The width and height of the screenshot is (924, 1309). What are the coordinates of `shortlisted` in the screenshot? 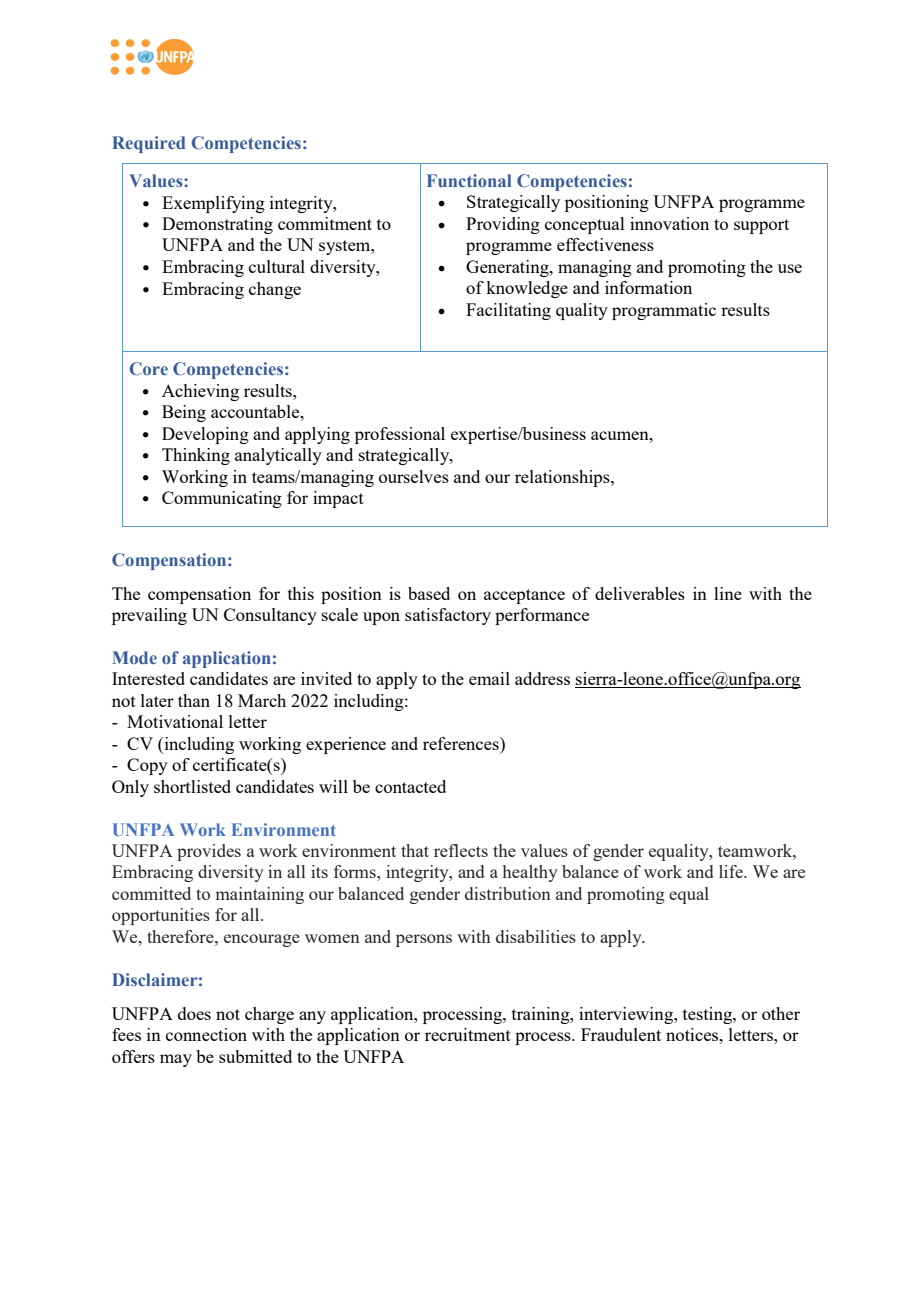 It's located at (192, 786).
